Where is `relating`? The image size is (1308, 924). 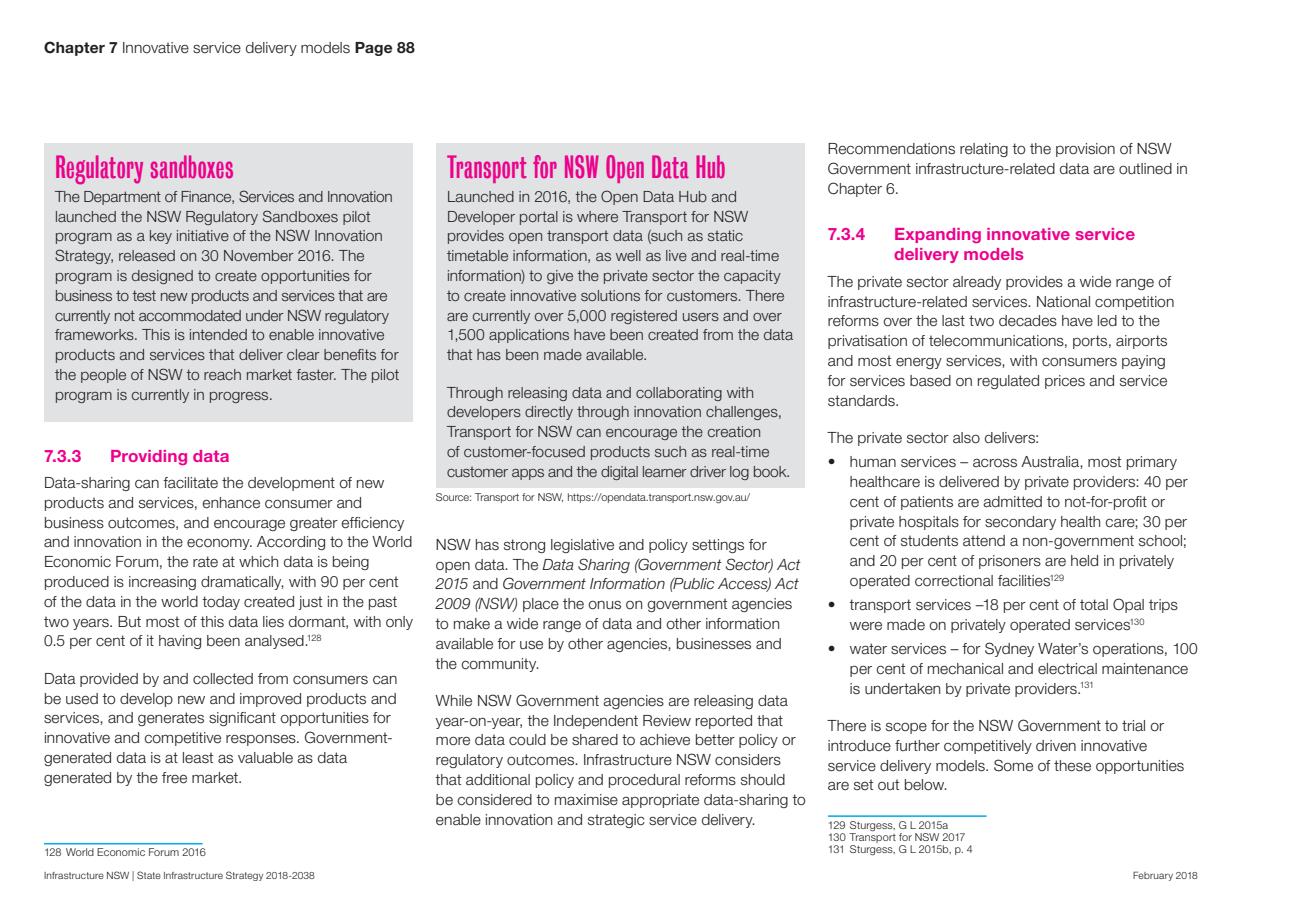 relating is located at coordinates (984, 150).
